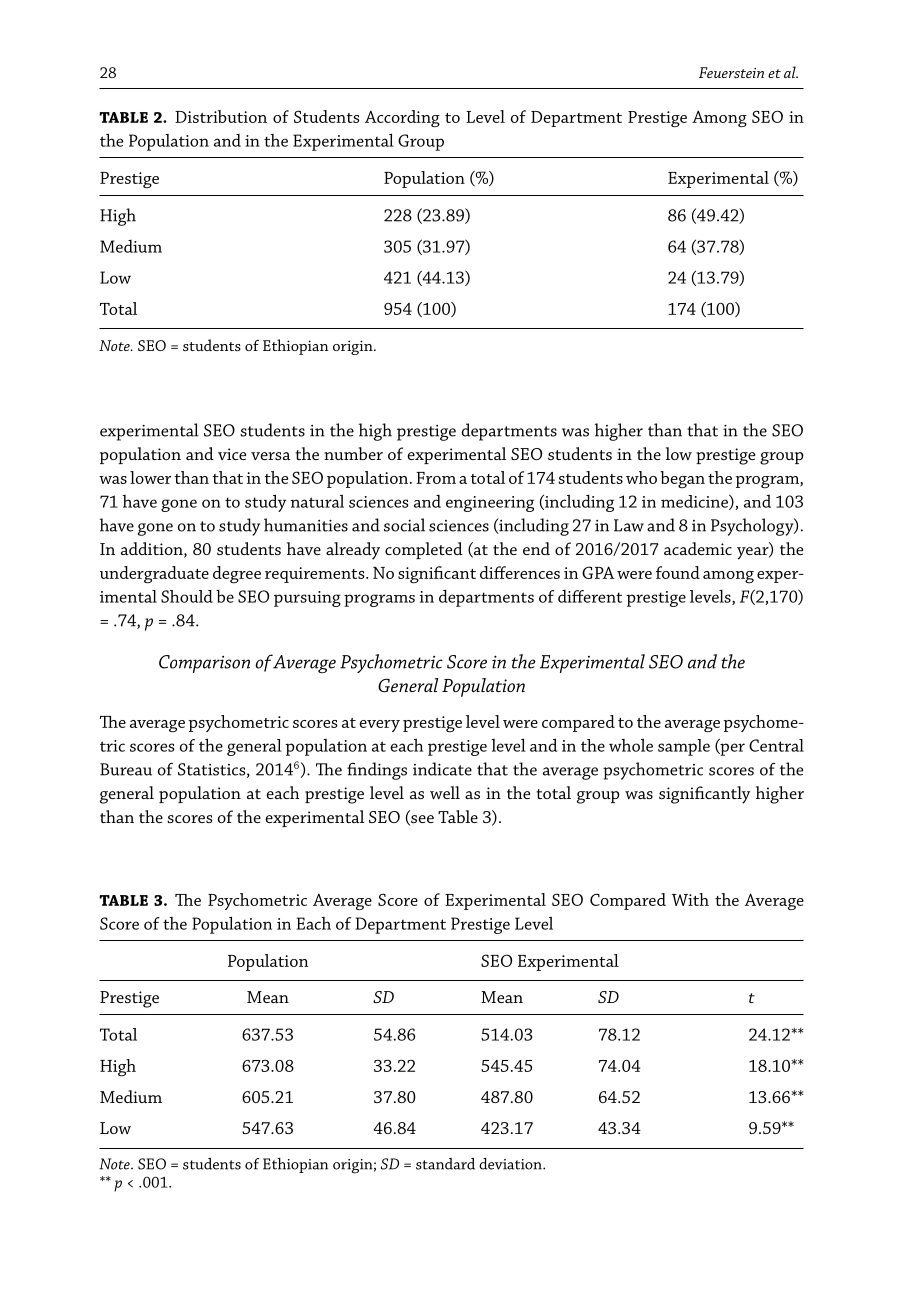 The height and width of the image is (1316, 921). Describe the element at coordinates (424, 550) in the image. I see `completed` at that location.
